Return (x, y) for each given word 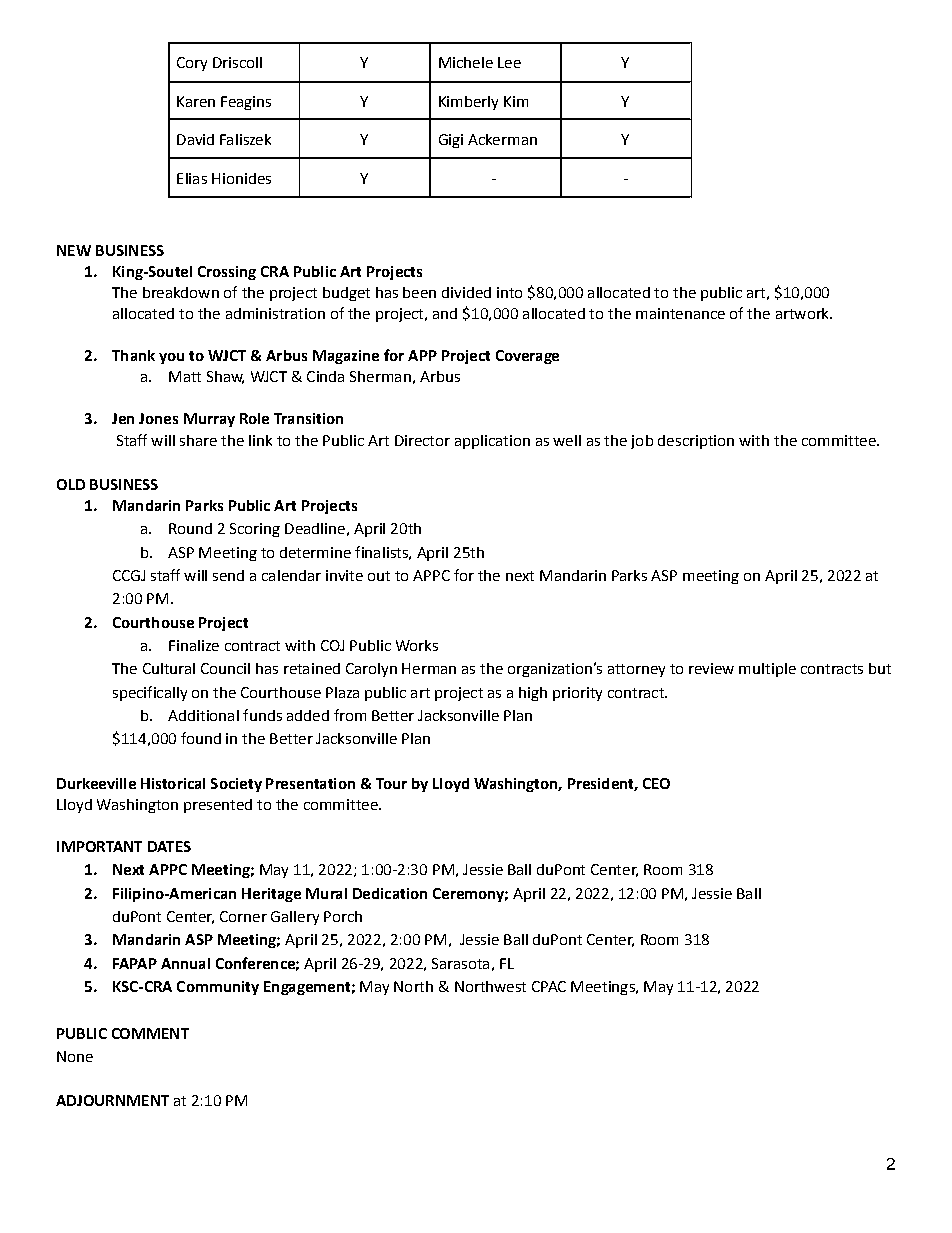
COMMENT (150, 1033)
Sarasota (460, 963)
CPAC (549, 986)
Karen (196, 101)
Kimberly (468, 103)
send (228, 575)
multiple (767, 670)
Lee (509, 62)
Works (417, 645)
